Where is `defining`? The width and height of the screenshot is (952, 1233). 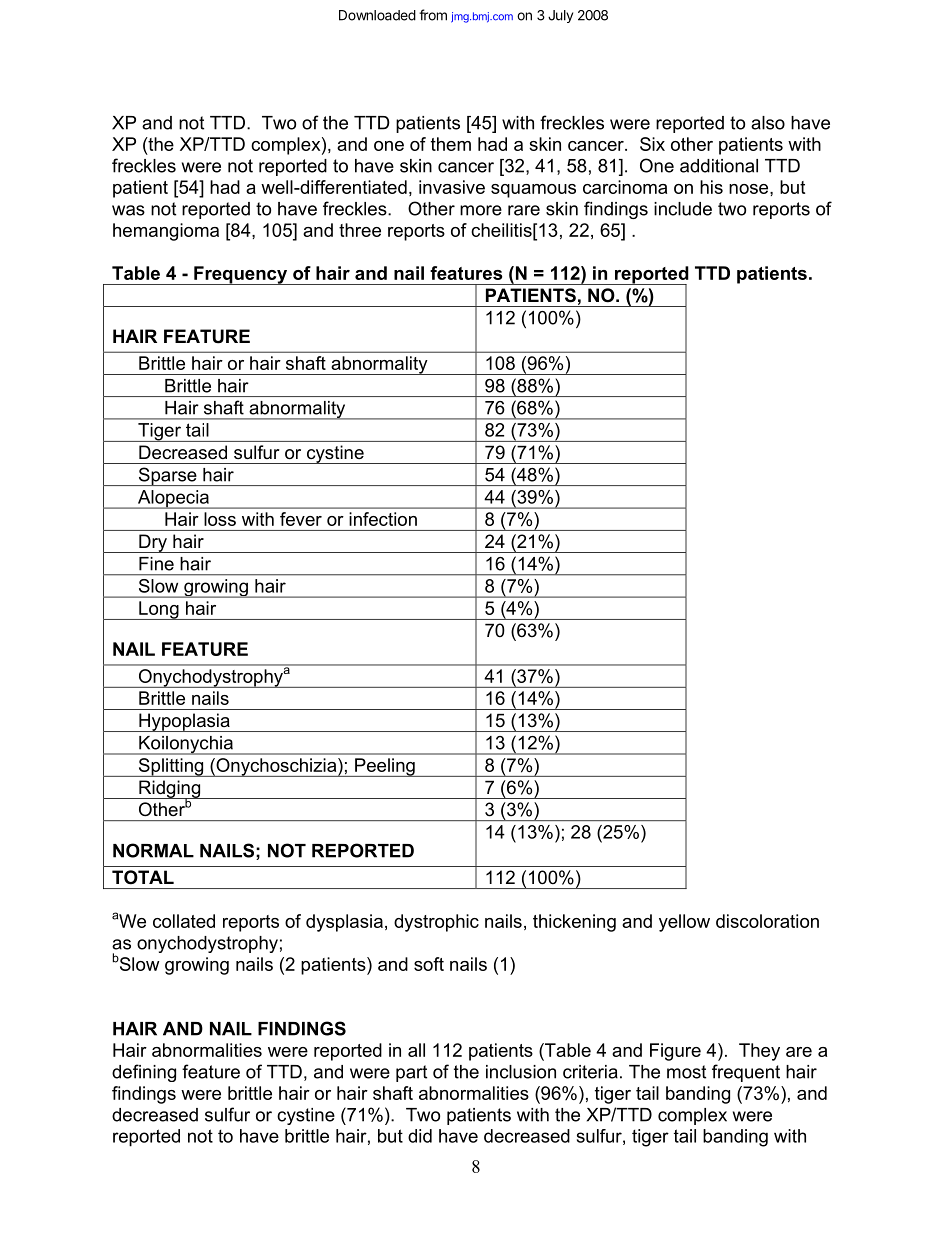
defining is located at coordinates (144, 1073).
